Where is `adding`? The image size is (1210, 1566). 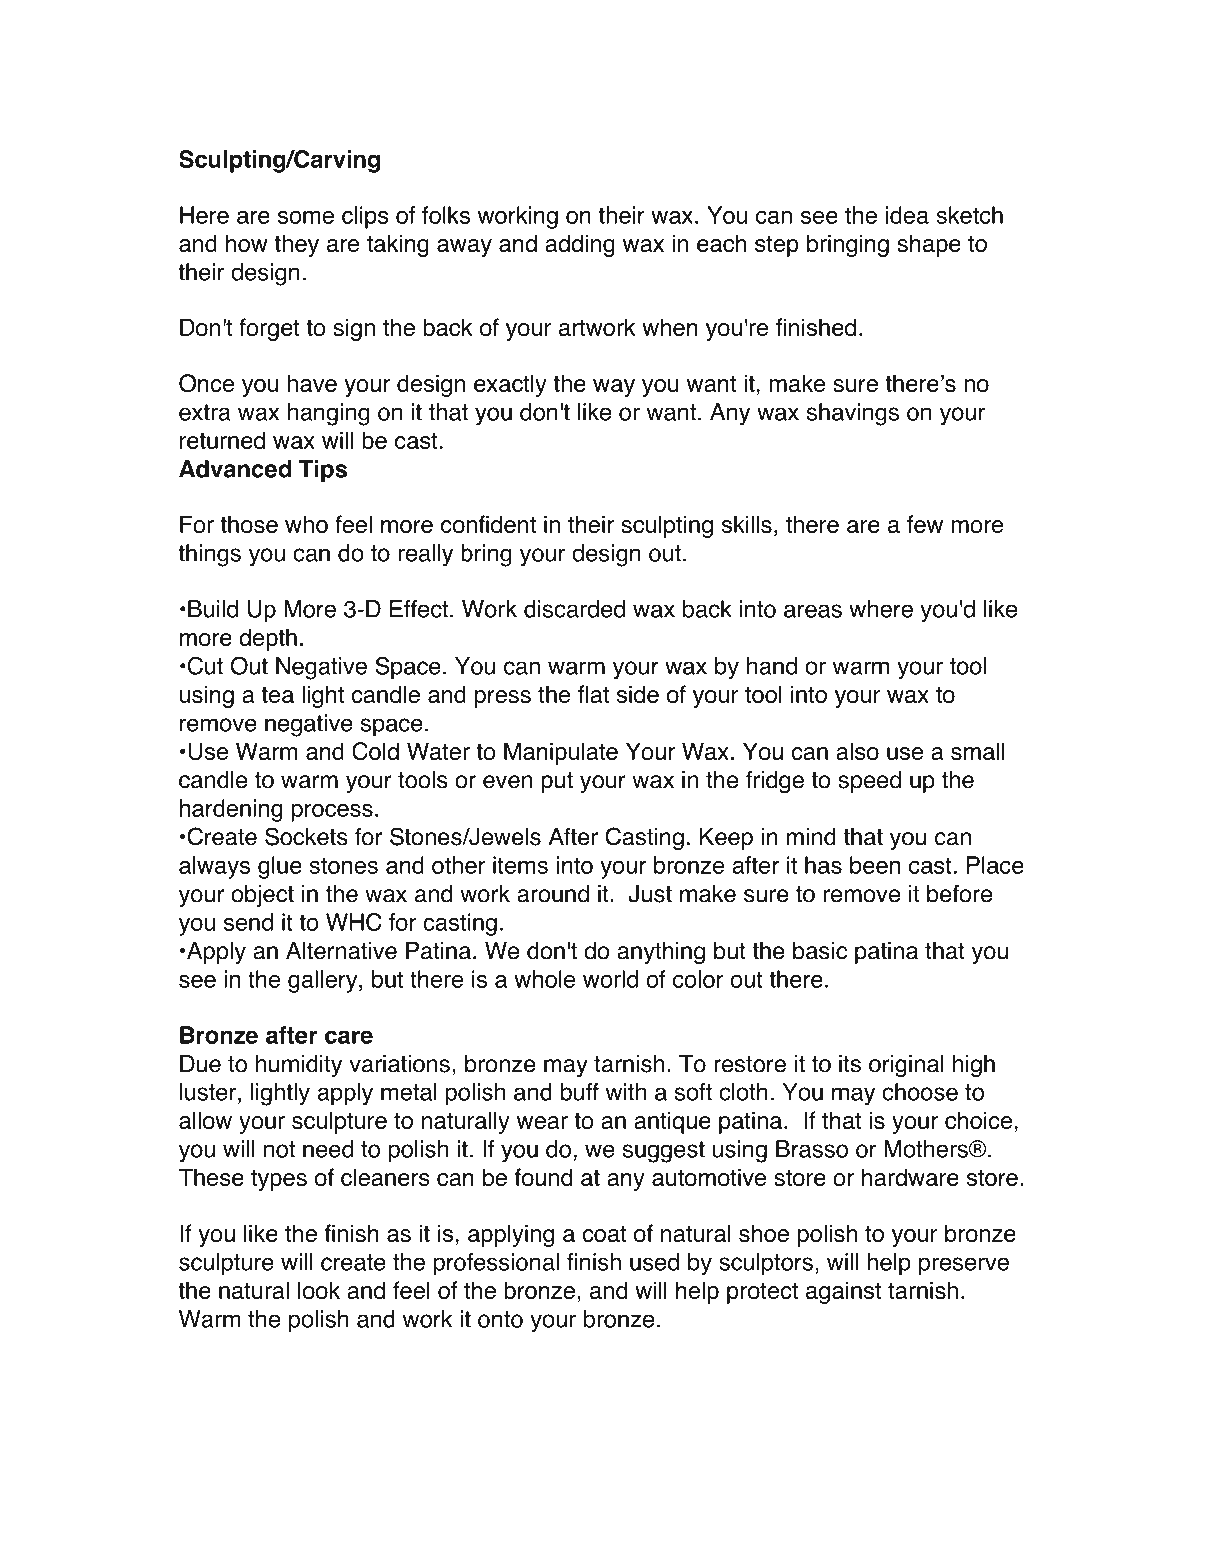
adding is located at coordinates (580, 245).
